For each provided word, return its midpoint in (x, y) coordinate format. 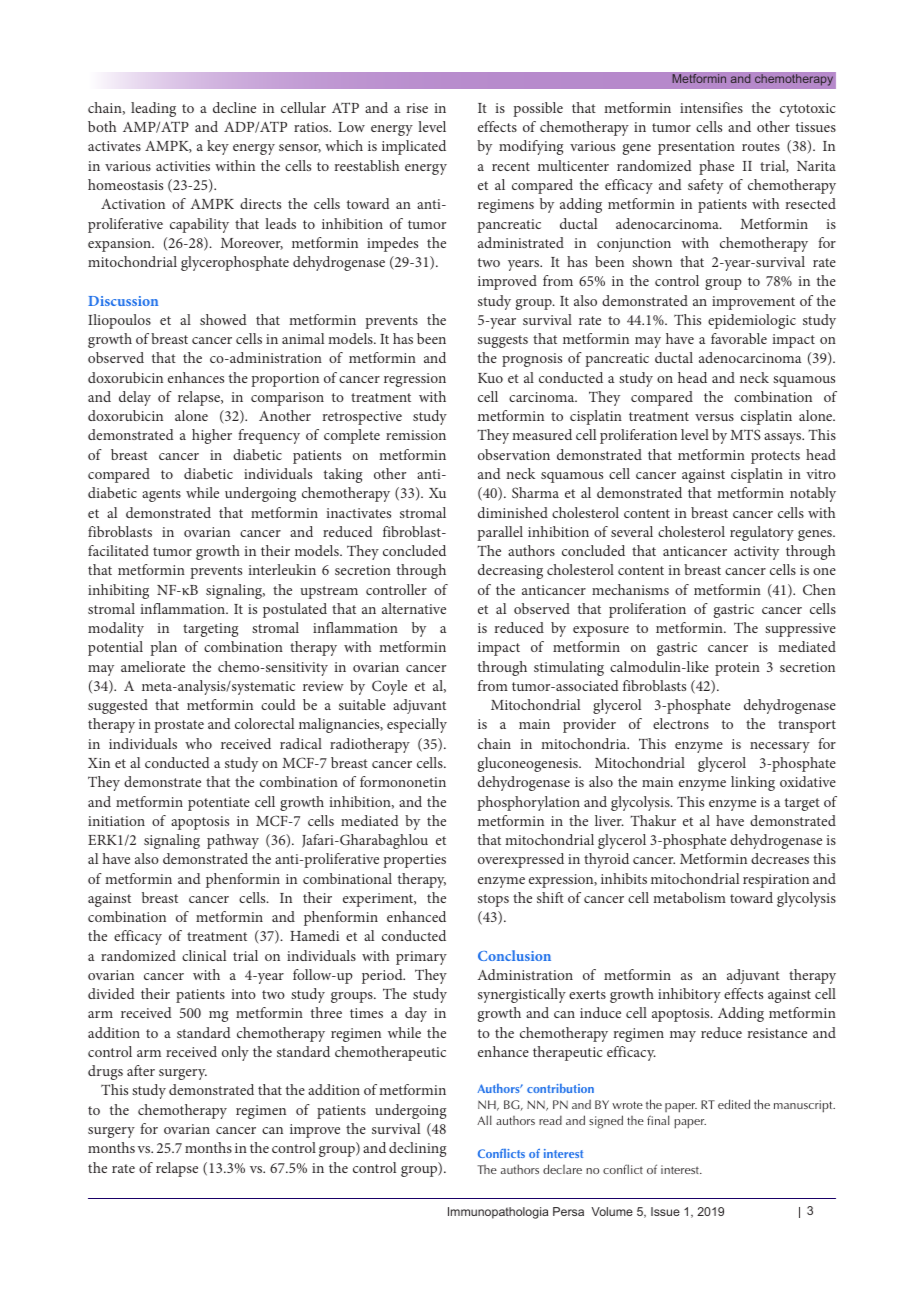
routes (761, 146)
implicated (414, 147)
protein (737, 669)
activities (183, 166)
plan (163, 648)
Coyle (389, 687)
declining (417, 1149)
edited (734, 1104)
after (141, 1070)
